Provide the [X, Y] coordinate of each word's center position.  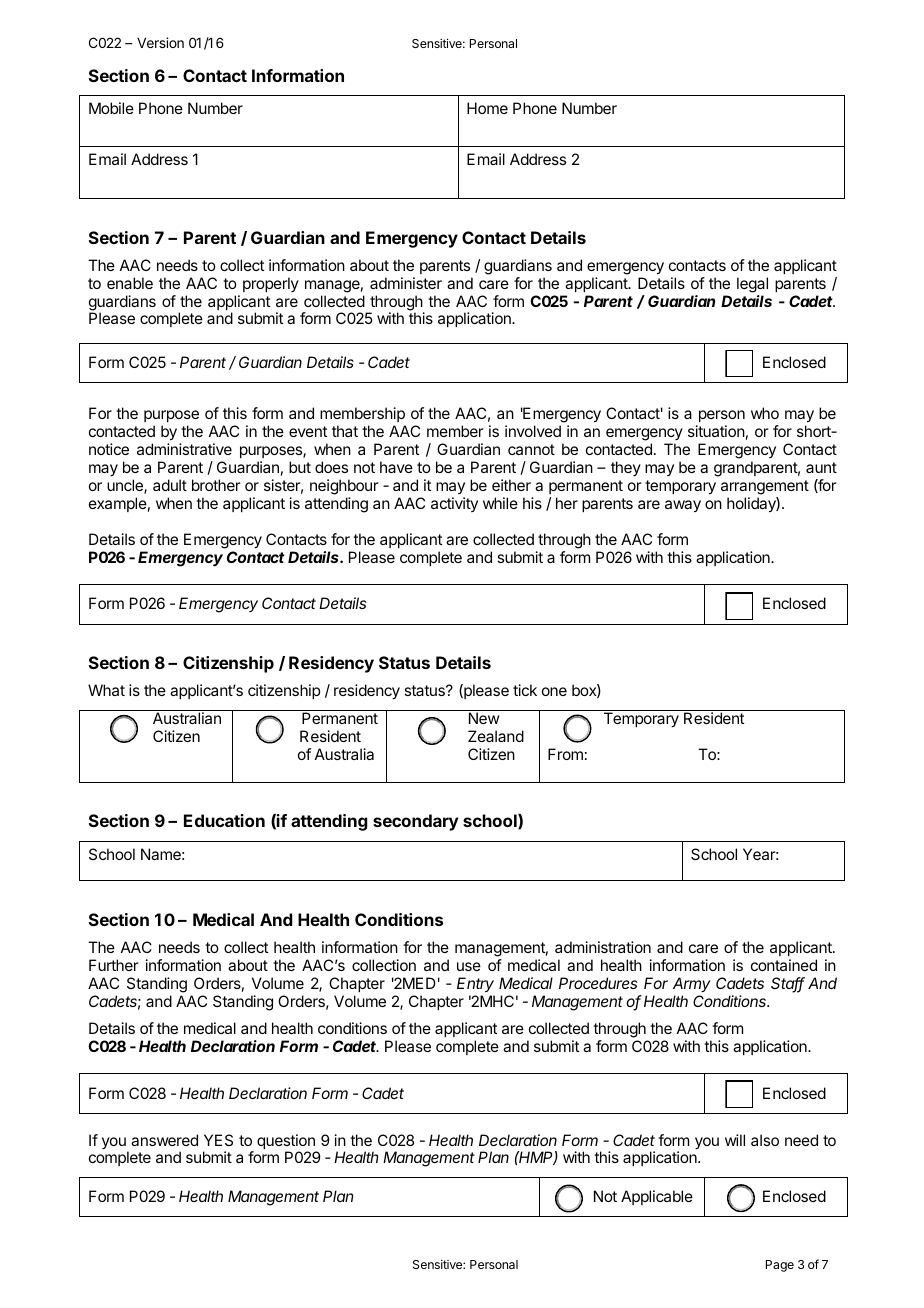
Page [780, 1266]
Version [160, 42]
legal [752, 285]
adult [170, 485]
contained [784, 965]
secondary [415, 822]
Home [487, 108]
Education [224, 820]
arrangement [765, 487]
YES [218, 1140]
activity [454, 504]
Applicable [657, 1197]
